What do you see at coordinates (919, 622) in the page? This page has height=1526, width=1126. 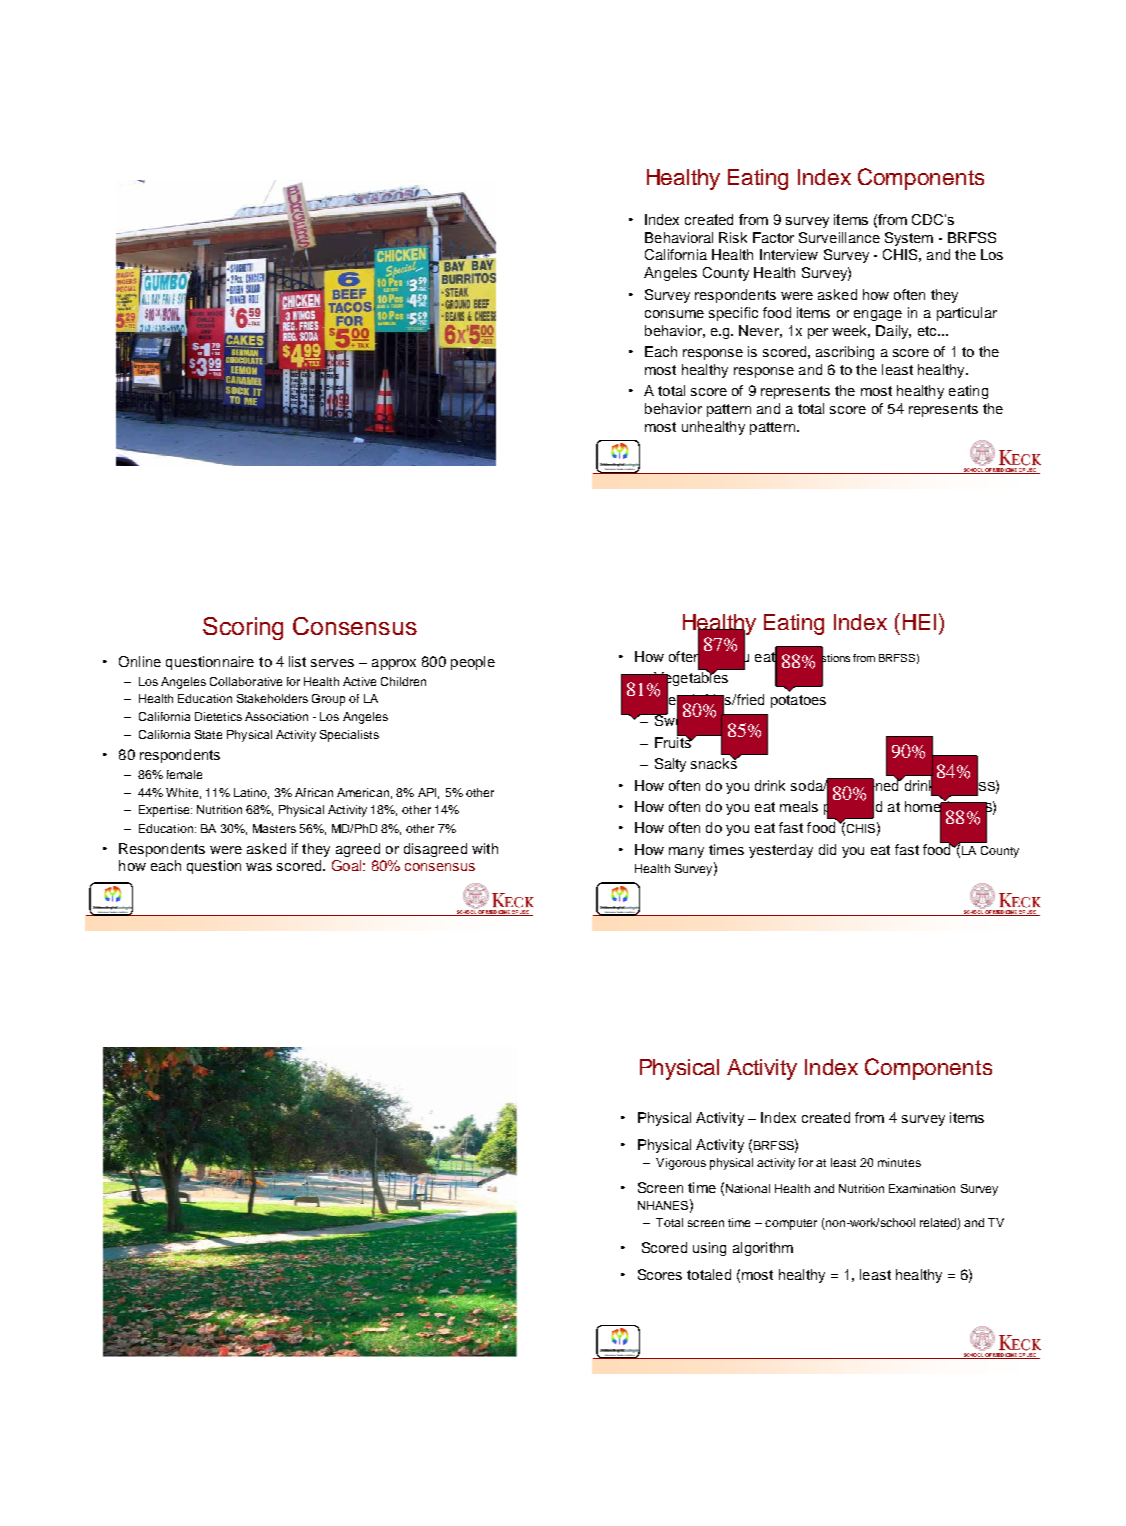 I see `HEI` at bounding box center [919, 622].
